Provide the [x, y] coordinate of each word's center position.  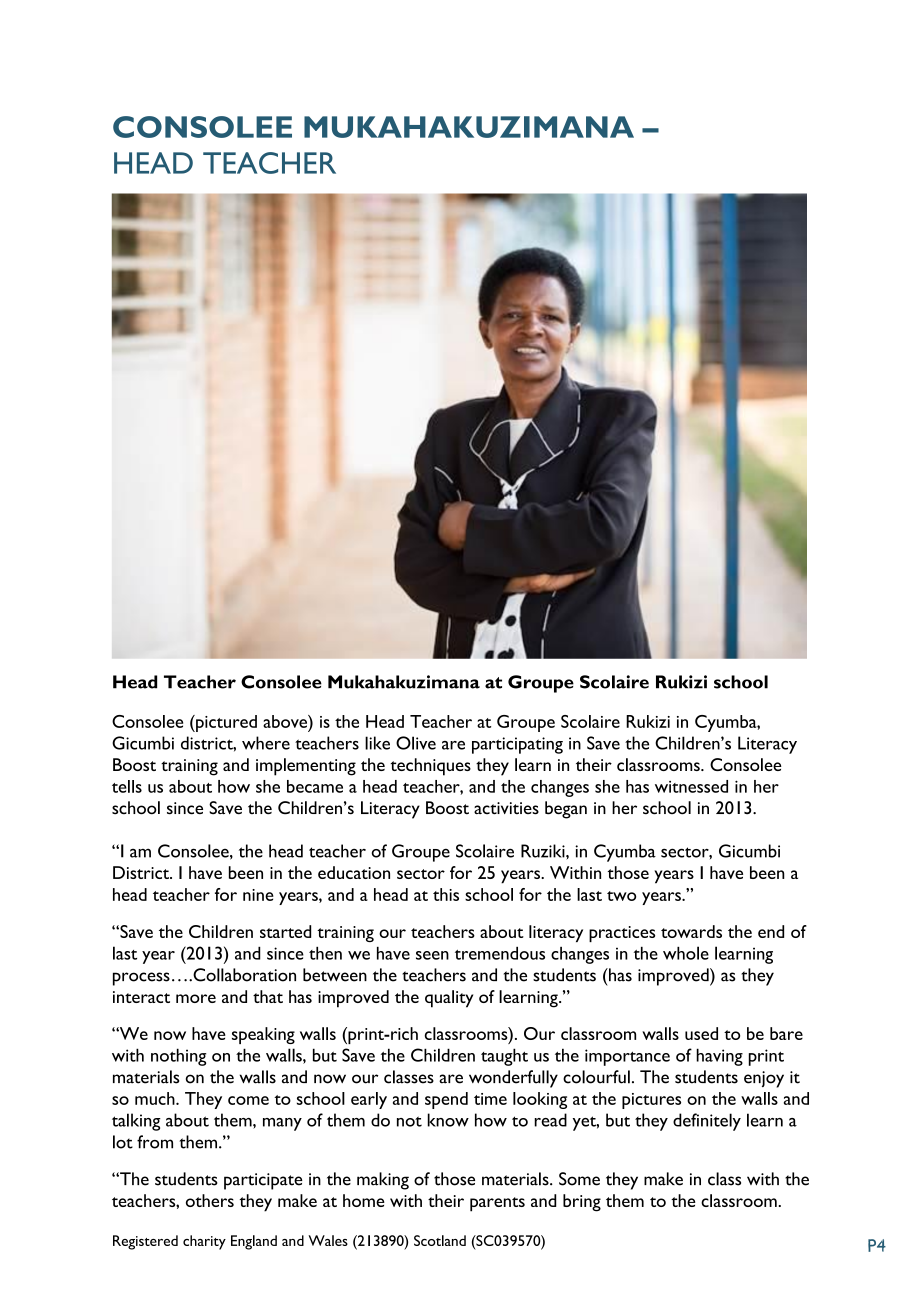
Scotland [440, 1240]
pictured [225, 723]
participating [517, 745]
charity [204, 1242]
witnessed [691, 786]
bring [582, 1203]
